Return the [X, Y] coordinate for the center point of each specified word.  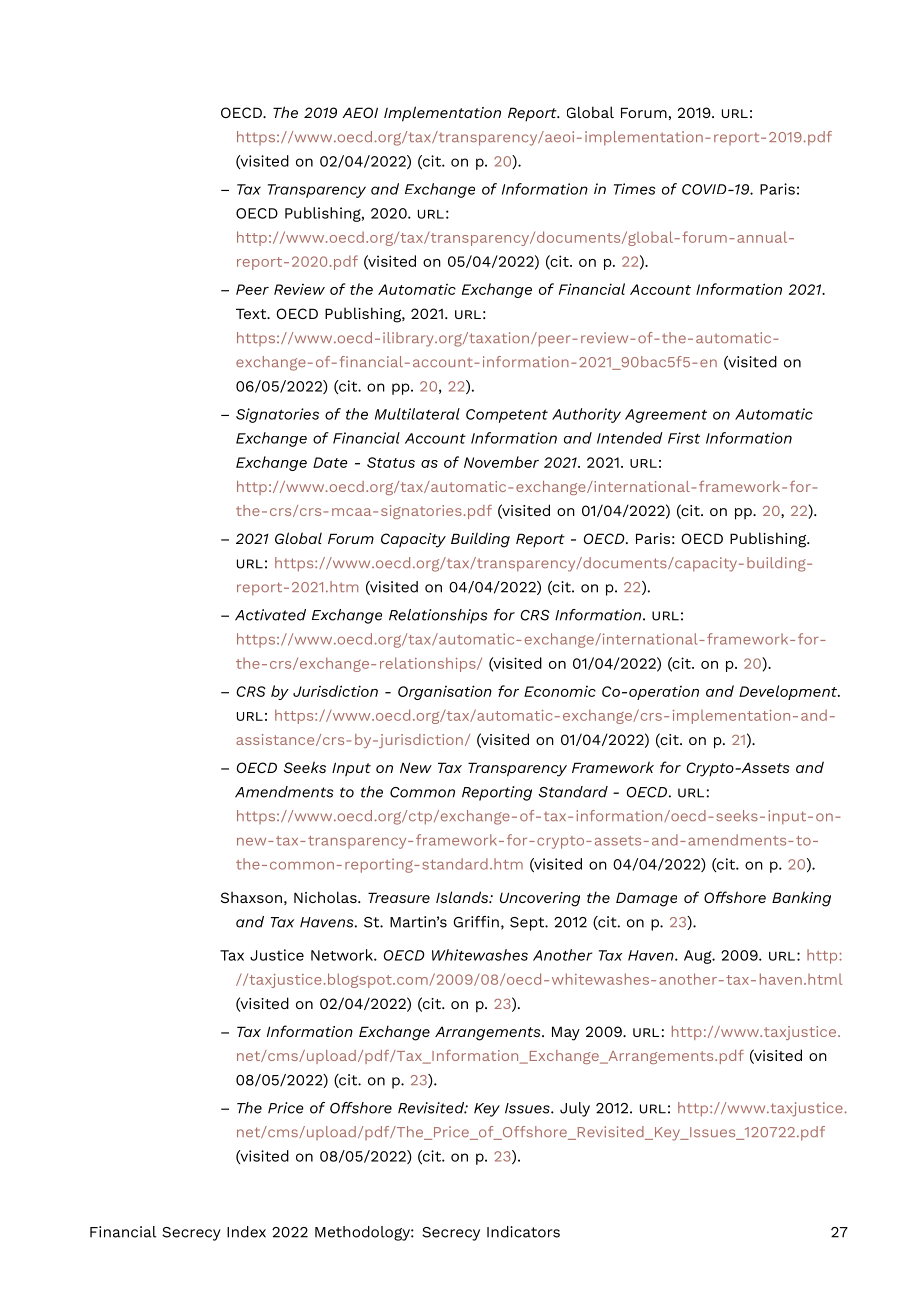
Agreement [666, 416]
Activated [270, 615]
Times [635, 189]
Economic [560, 691]
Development [789, 692]
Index [246, 1232]
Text [252, 313]
